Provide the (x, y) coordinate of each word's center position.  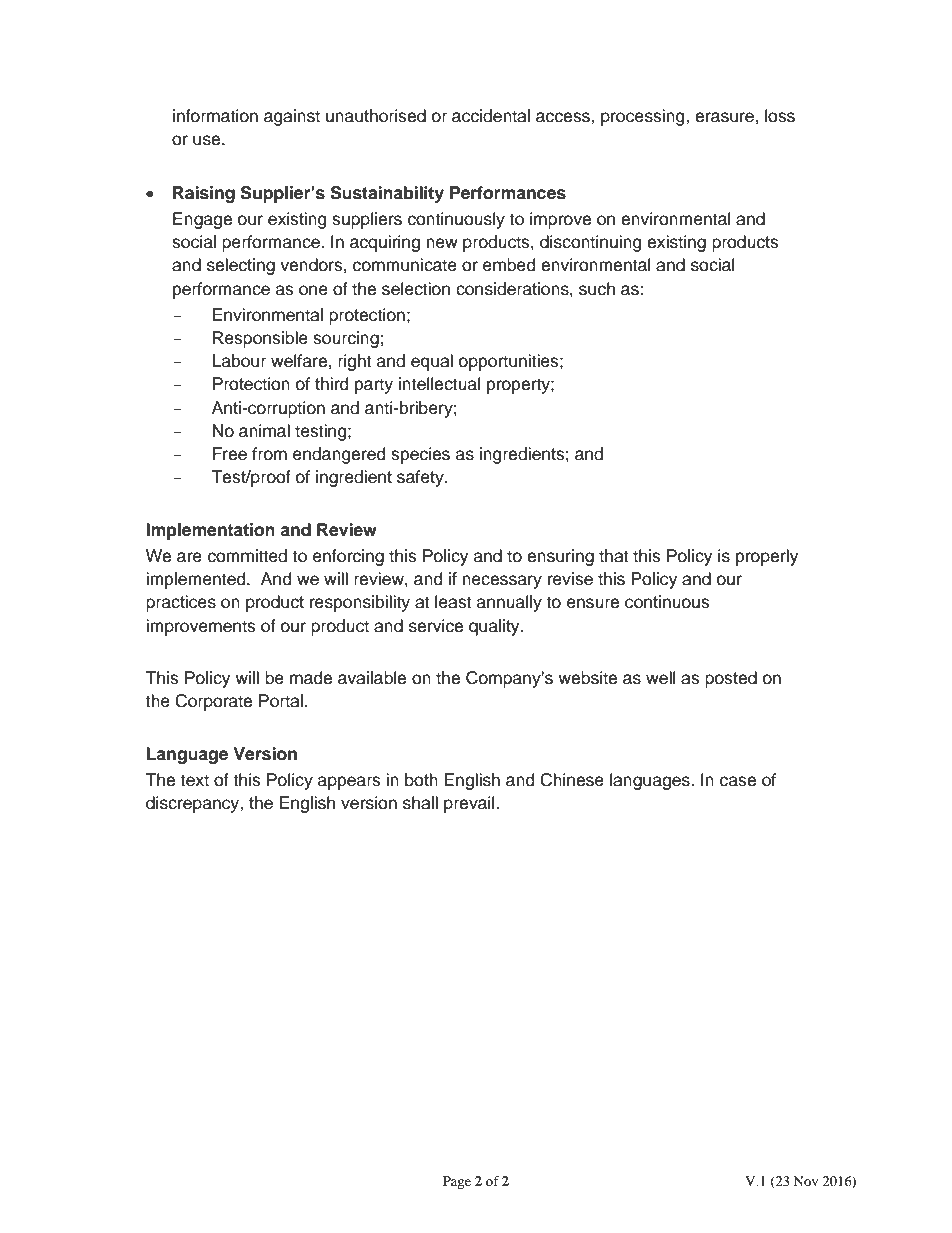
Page (457, 1182)
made (311, 678)
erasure (724, 117)
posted (731, 679)
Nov (805, 1181)
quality (495, 627)
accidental (491, 116)
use (208, 140)
